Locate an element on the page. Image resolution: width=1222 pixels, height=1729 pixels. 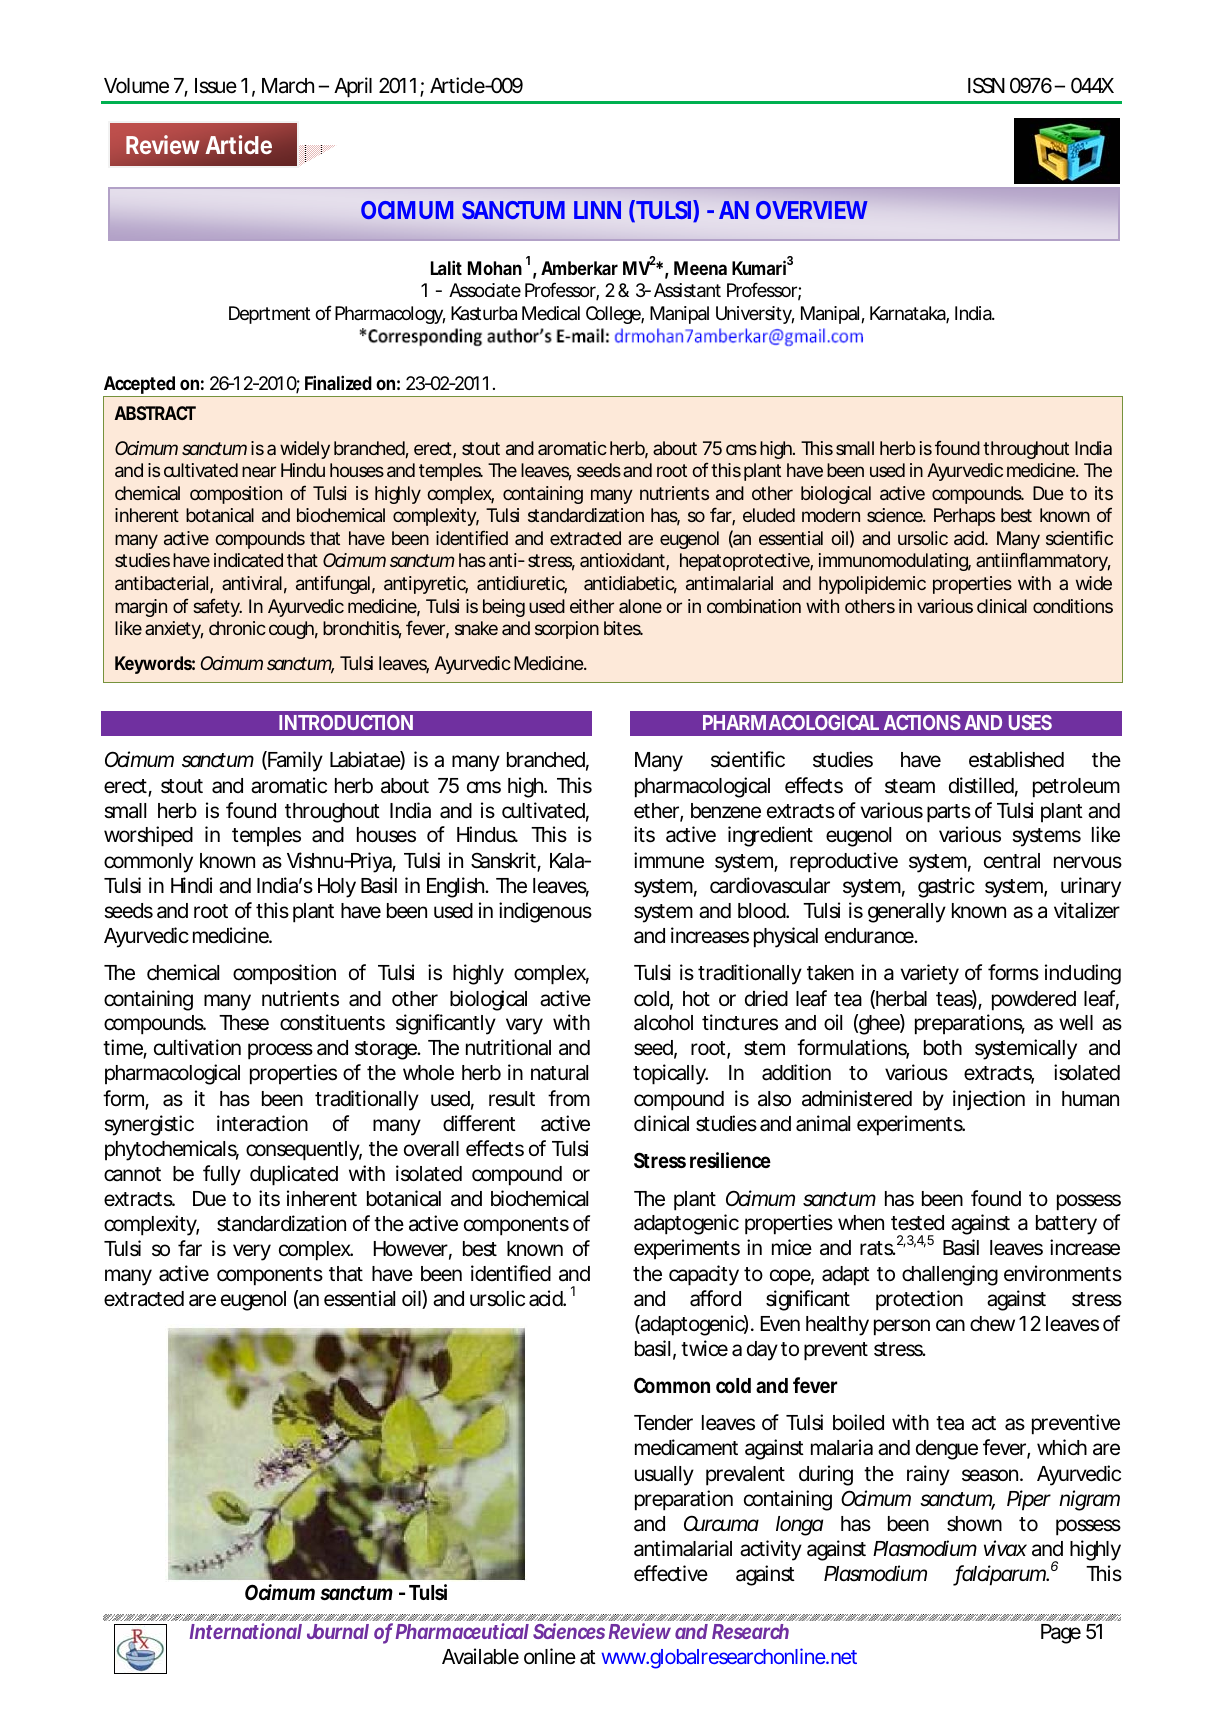
International is located at coordinates (246, 1631).
